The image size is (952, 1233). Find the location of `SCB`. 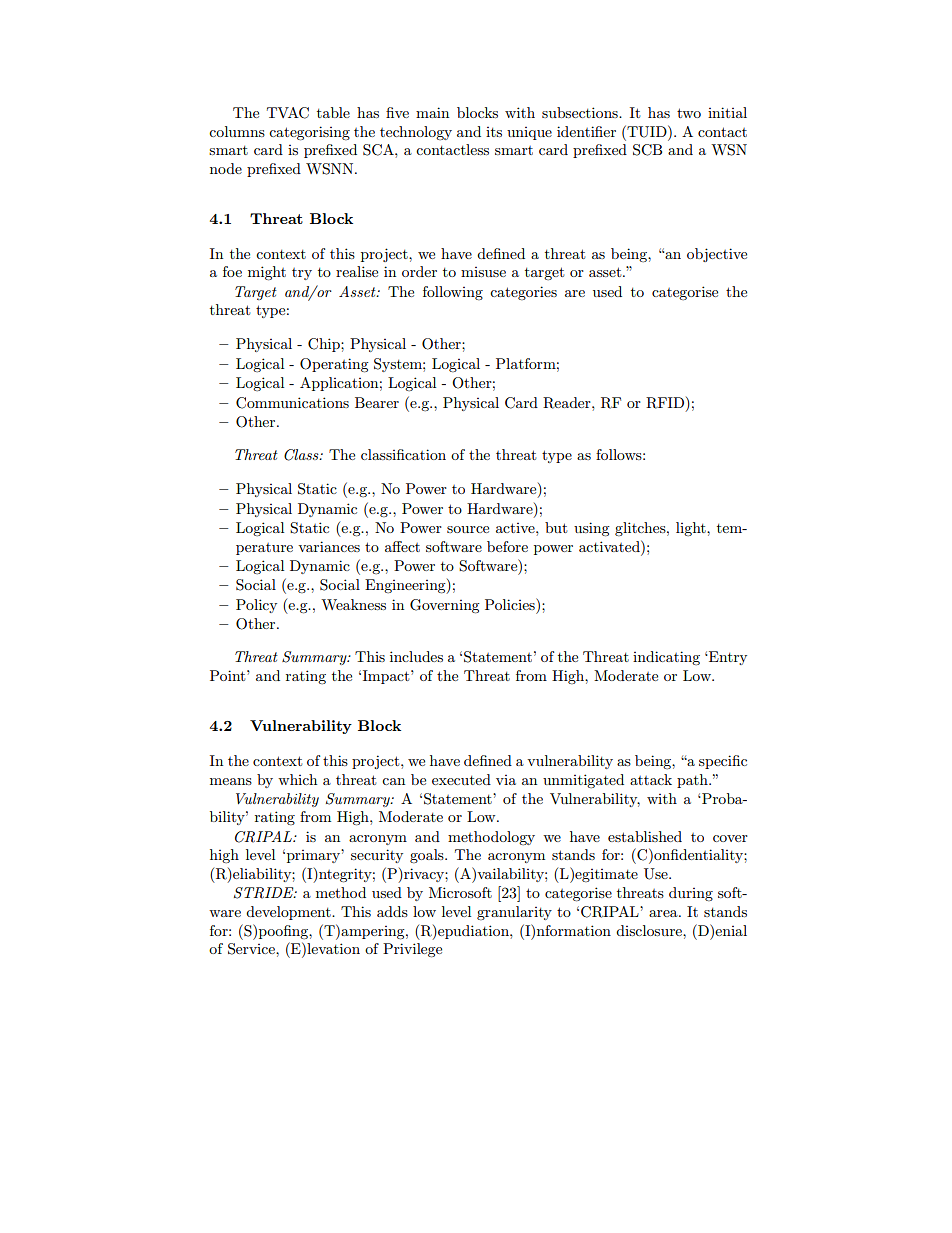

SCB is located at coordinates (647, 150).
